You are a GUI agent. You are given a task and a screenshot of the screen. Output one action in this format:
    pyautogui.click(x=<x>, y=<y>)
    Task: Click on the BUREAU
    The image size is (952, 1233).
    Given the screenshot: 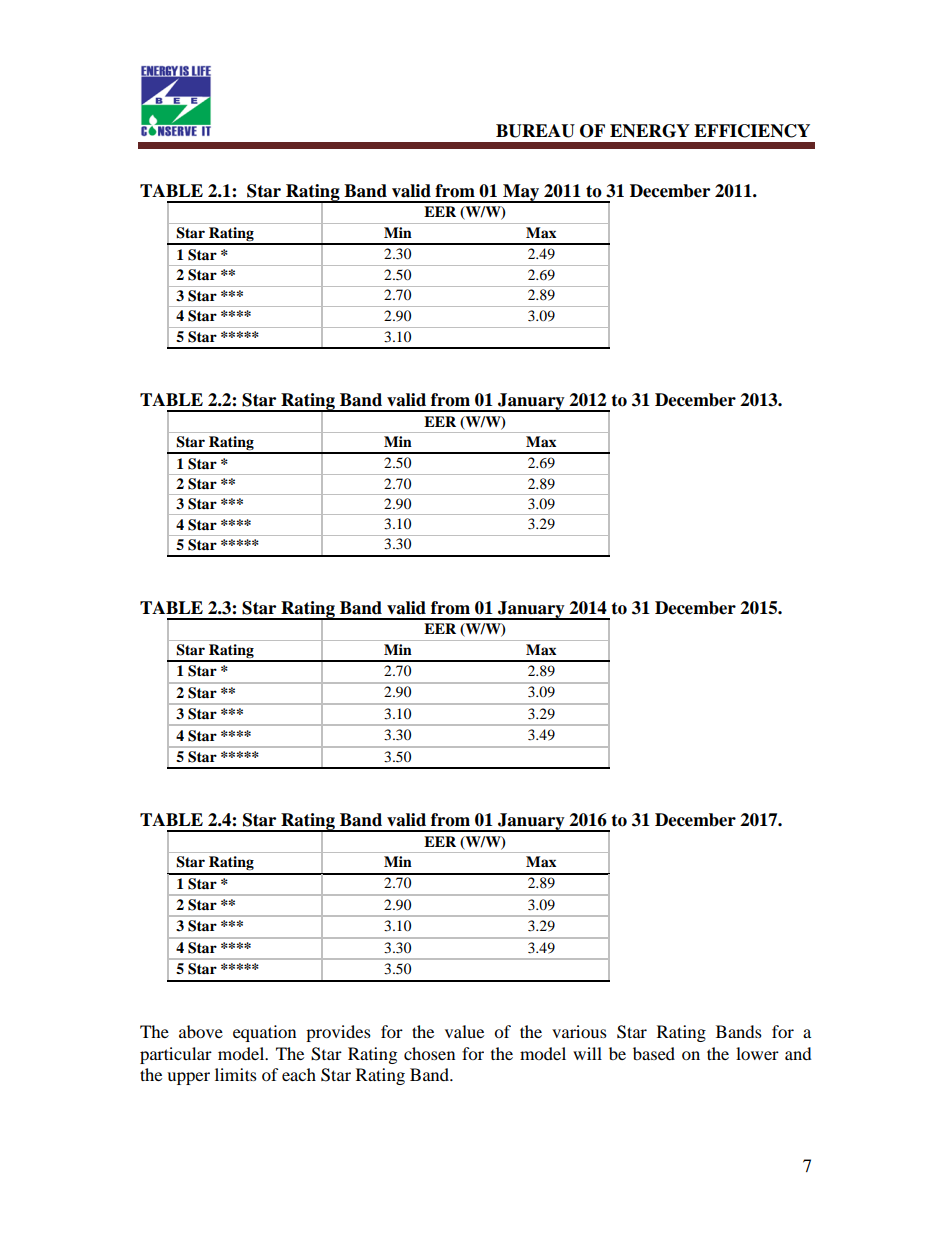 What is the action you would take?
    pyautogui.click(x=535, y=131)
